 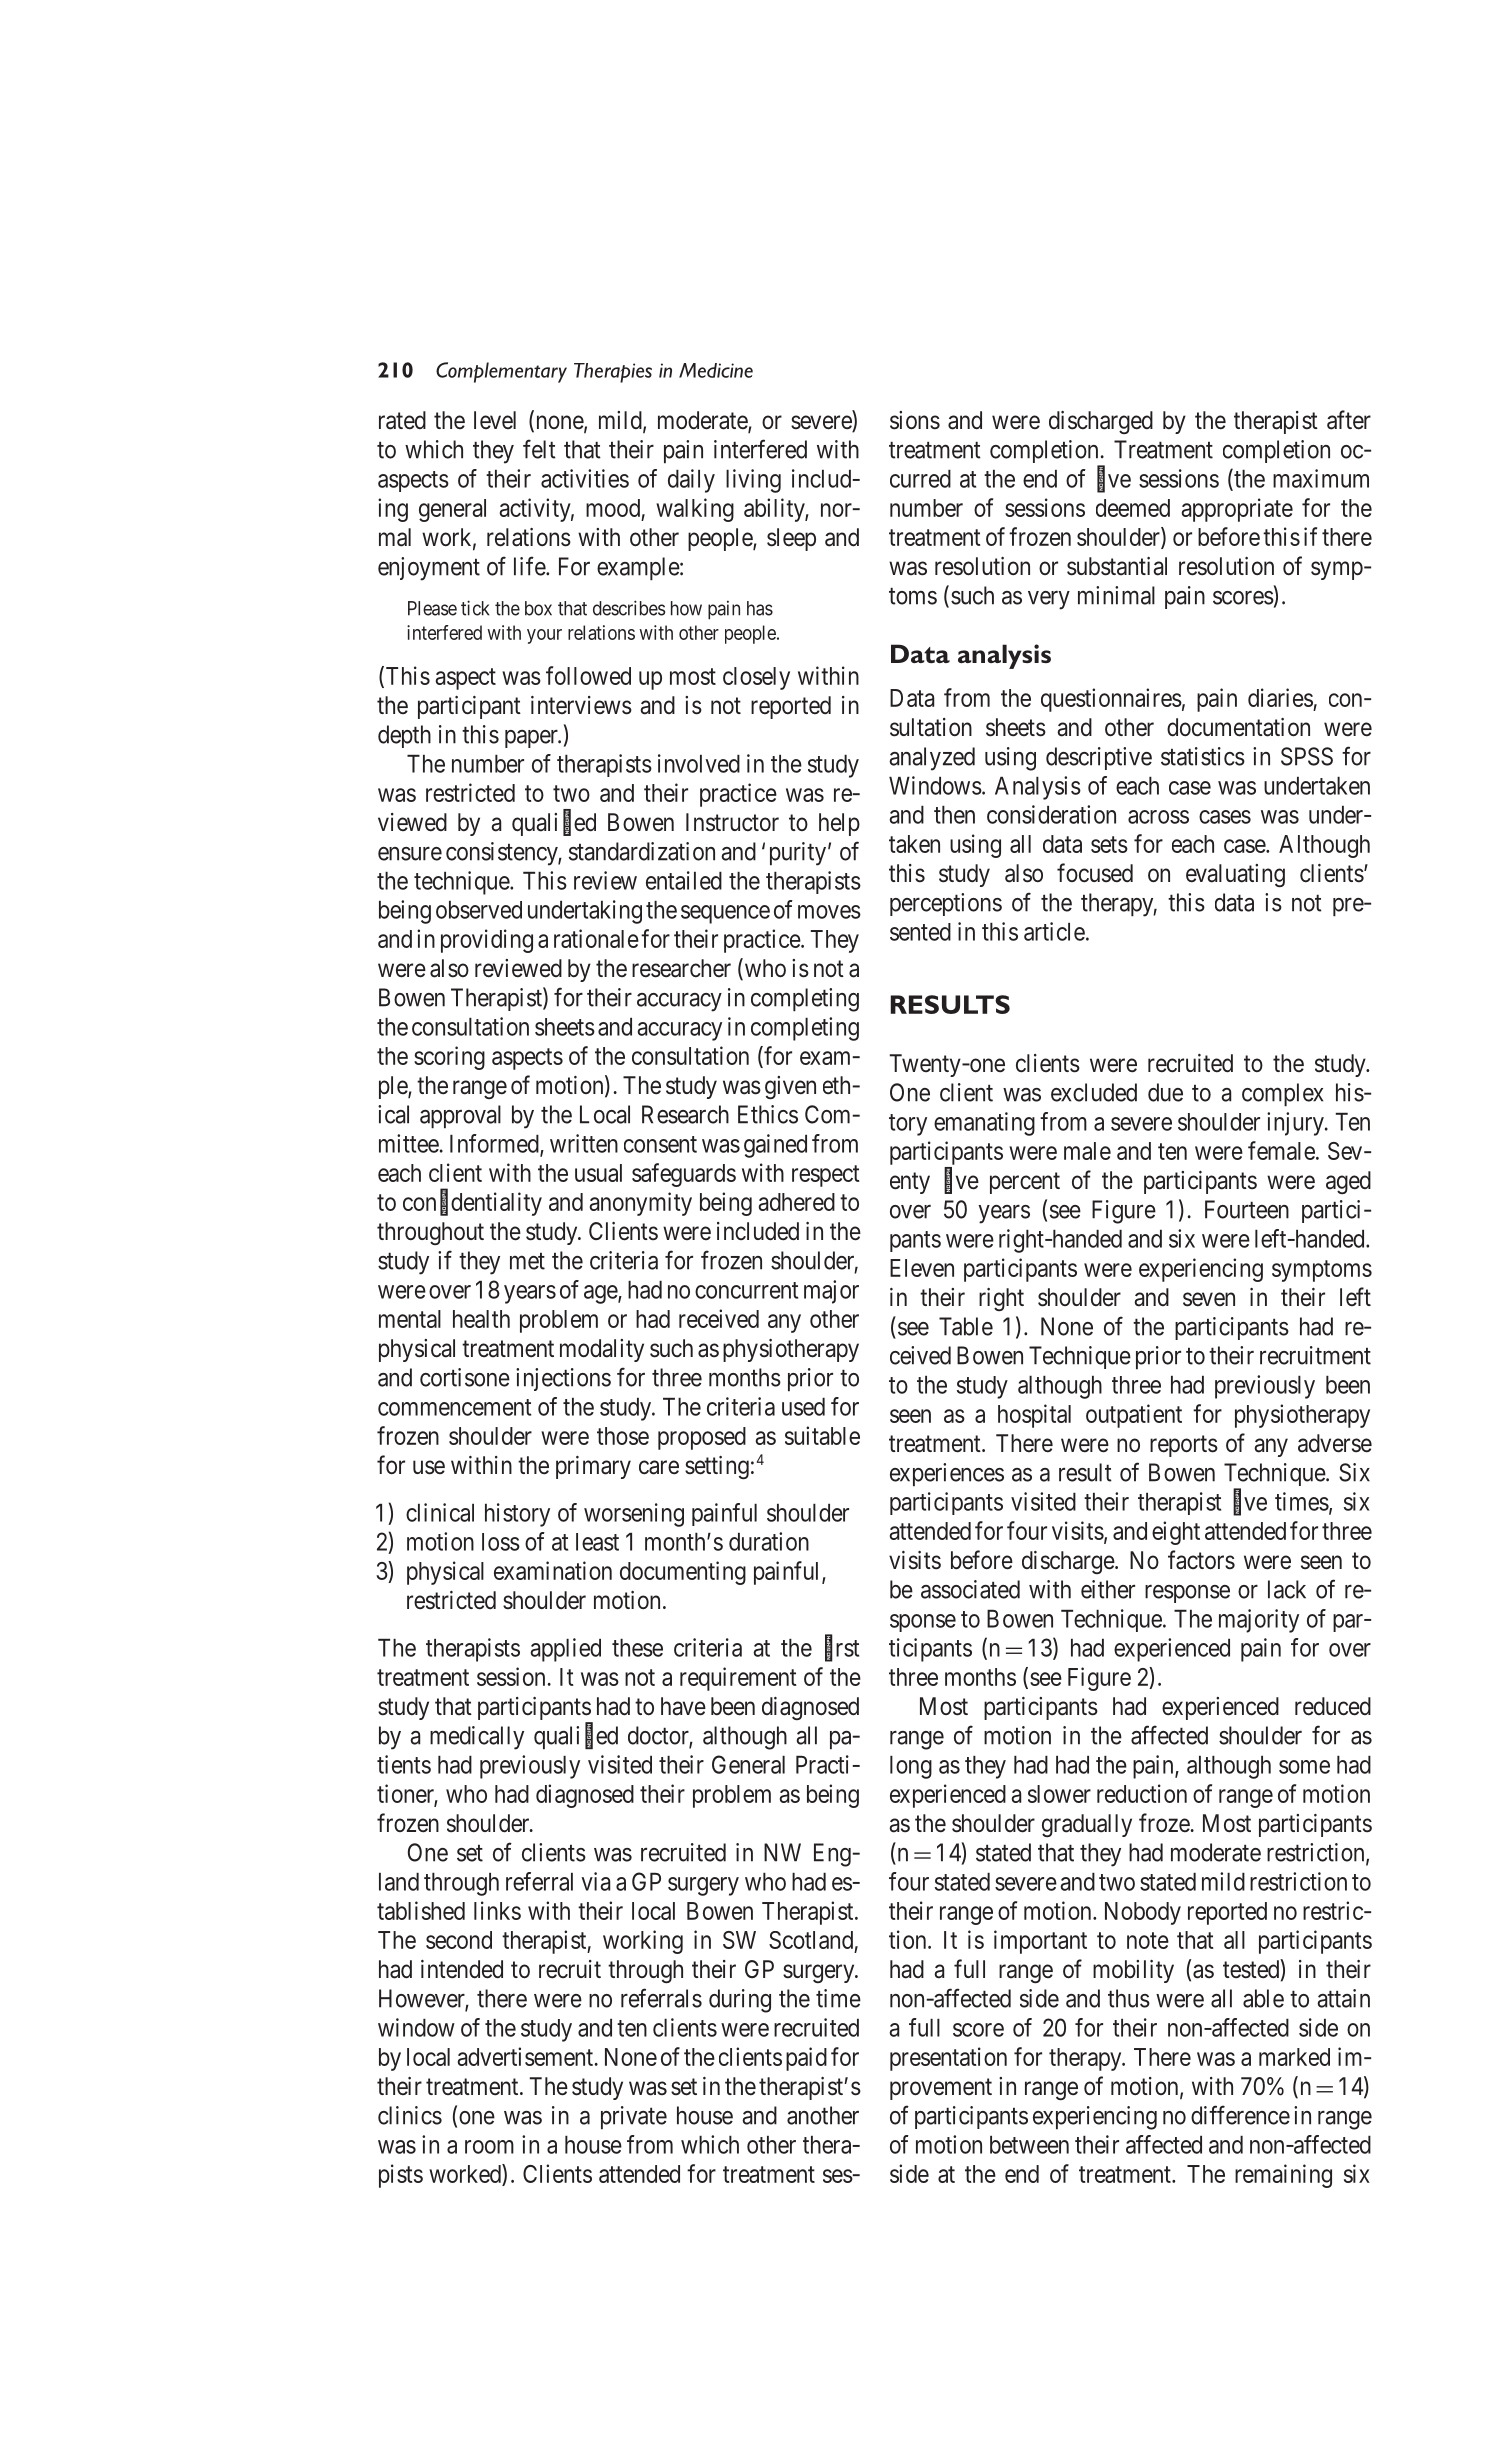 I want to click on living, so click(x=753, y=481).
